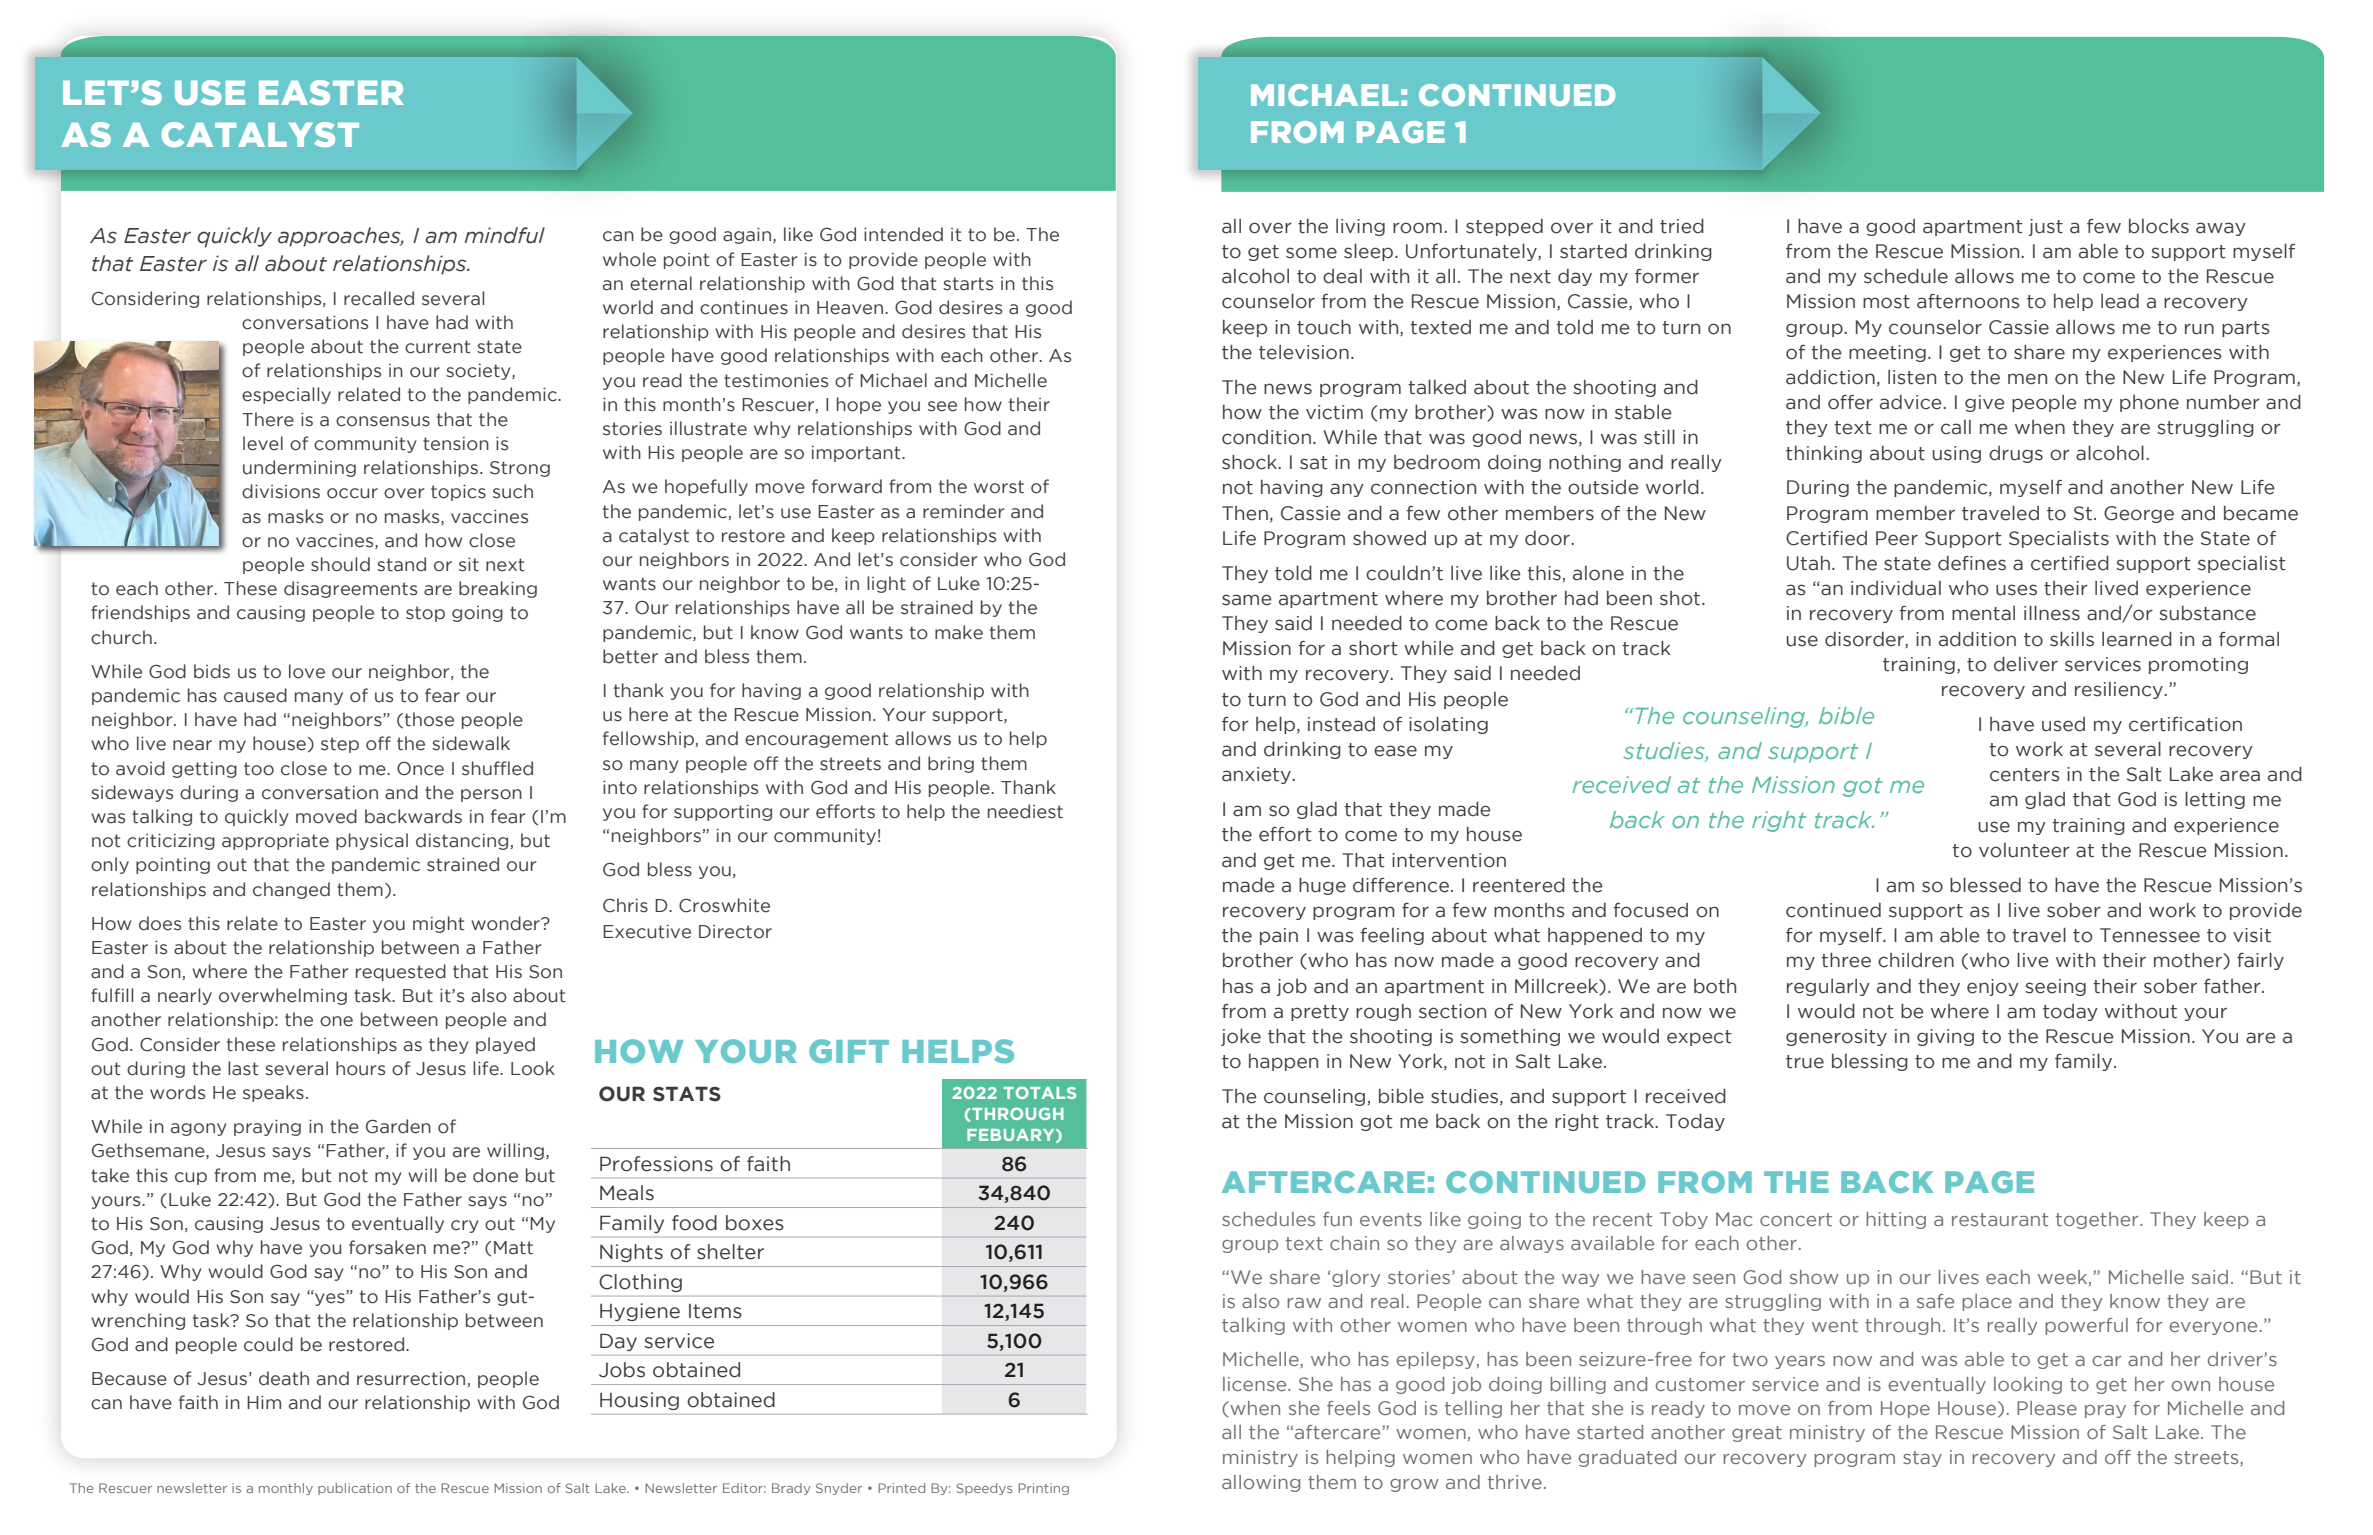 Image resolution: width=2373 pixels, height=1535 pixels. I want to click on physical, so click(372, 841).
